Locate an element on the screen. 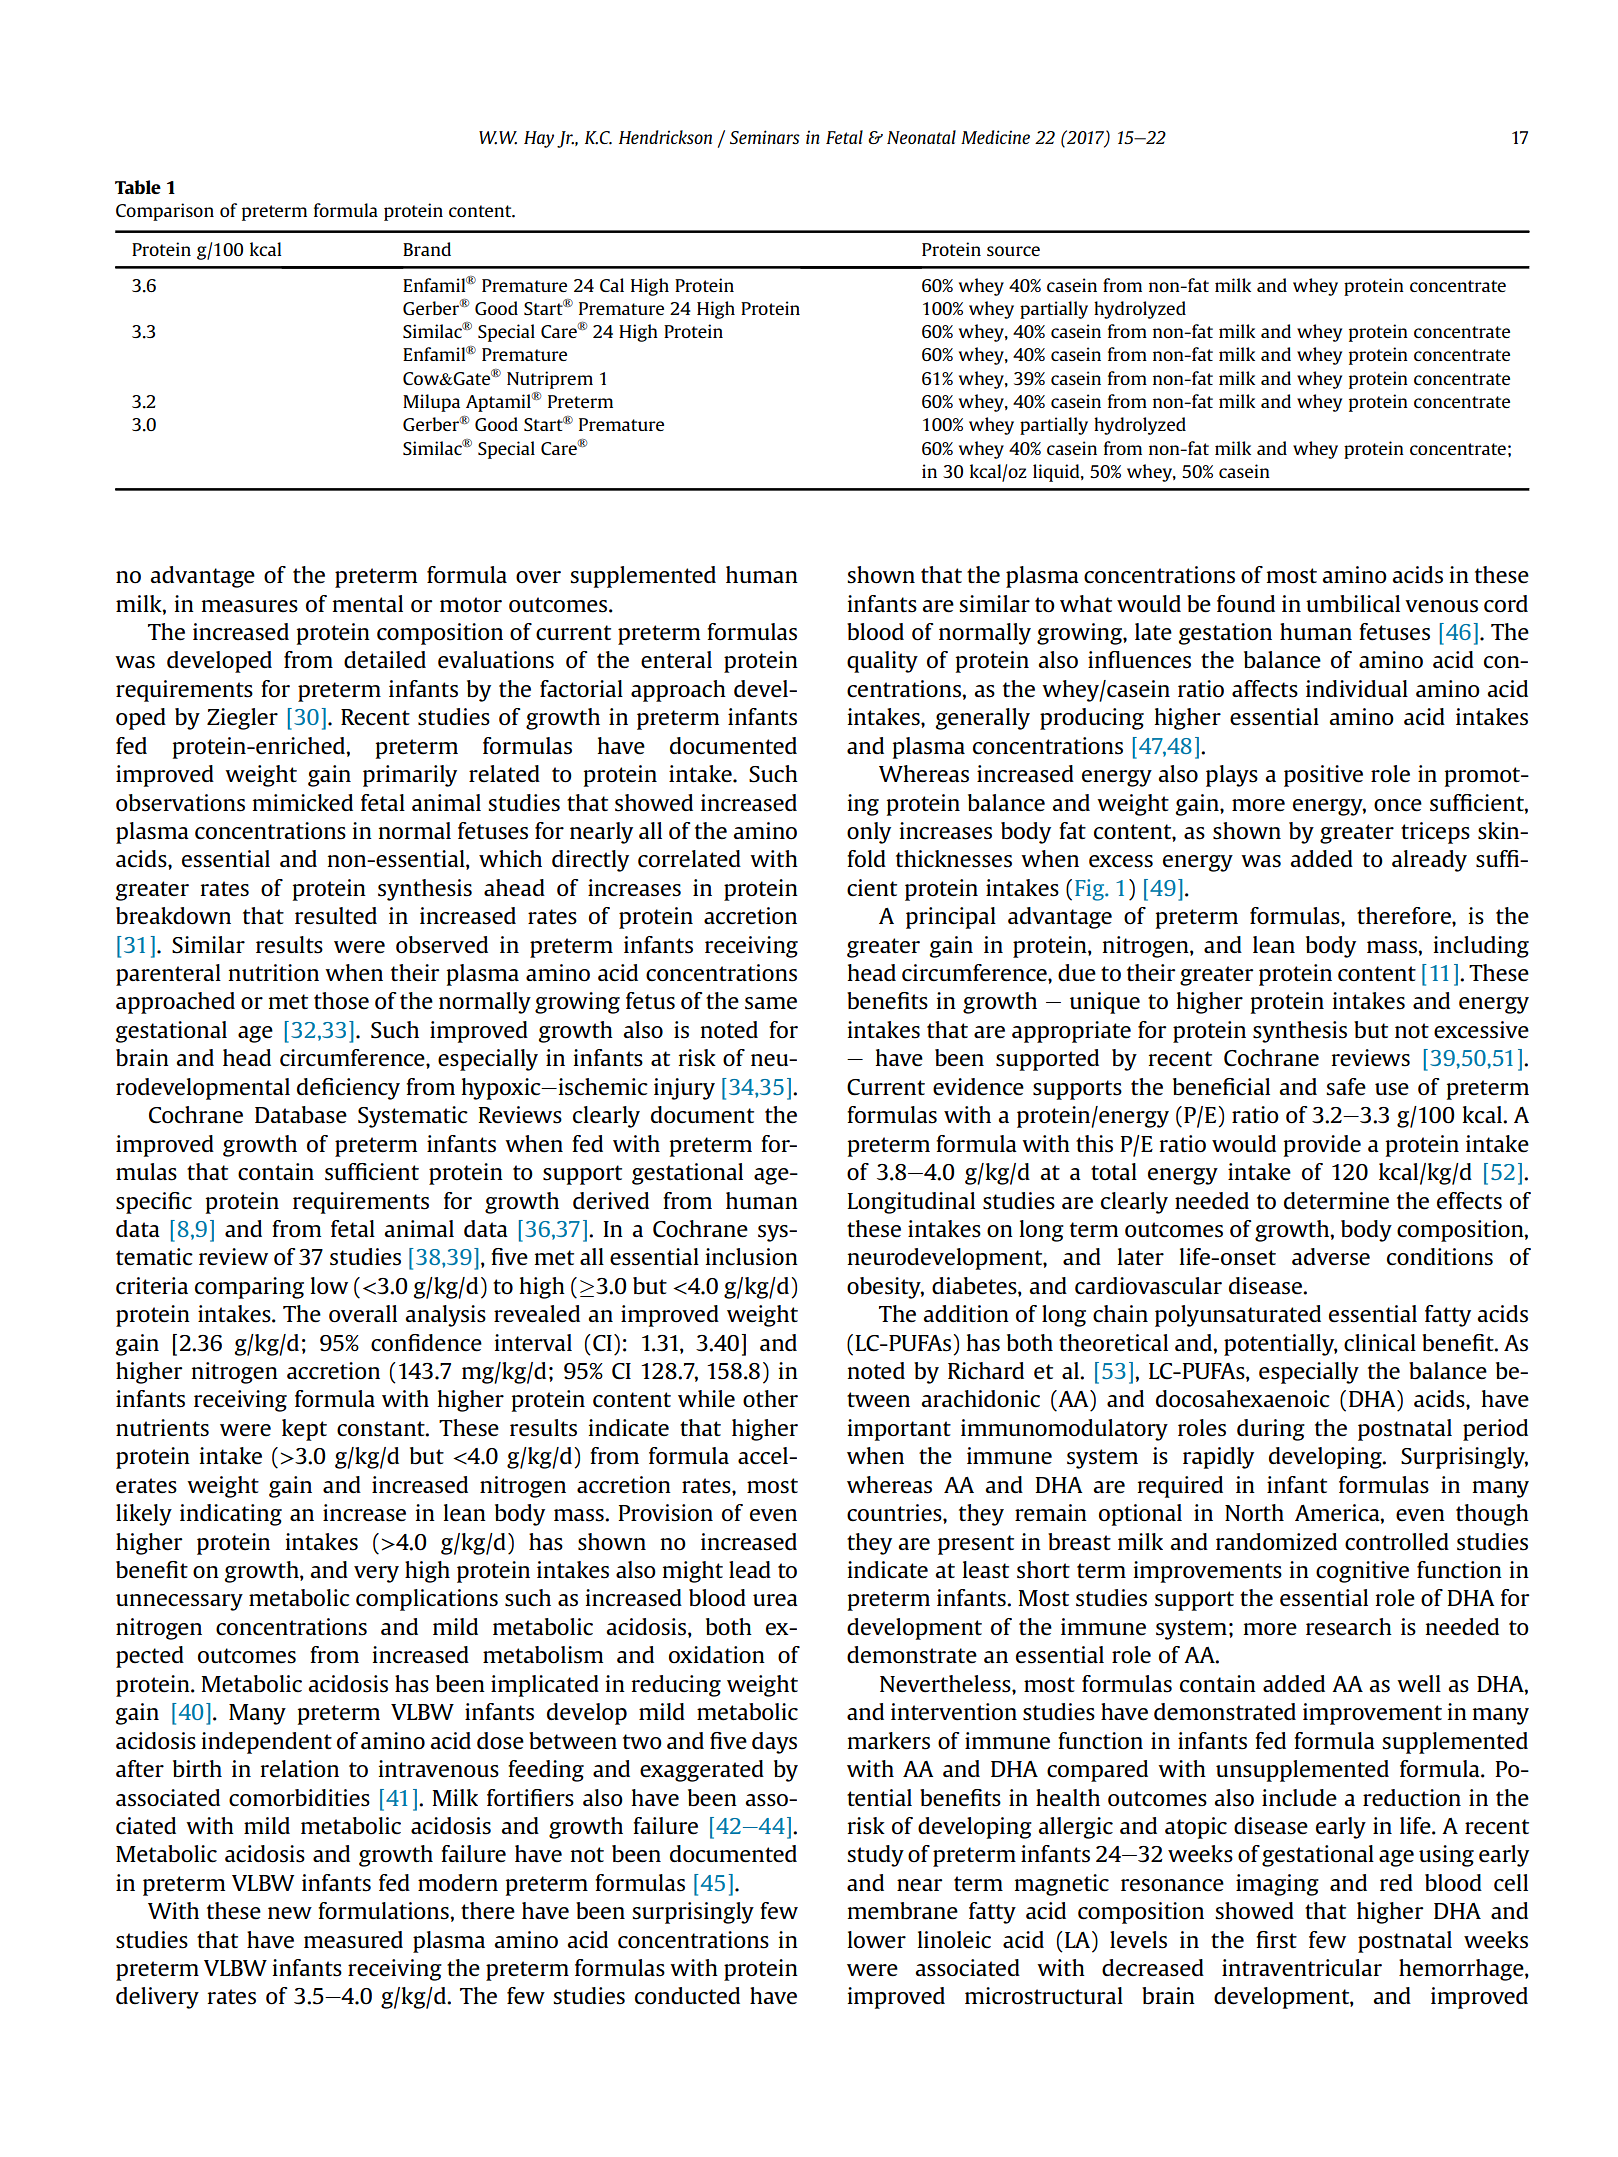  same is located at coordinates (771, 1003).
